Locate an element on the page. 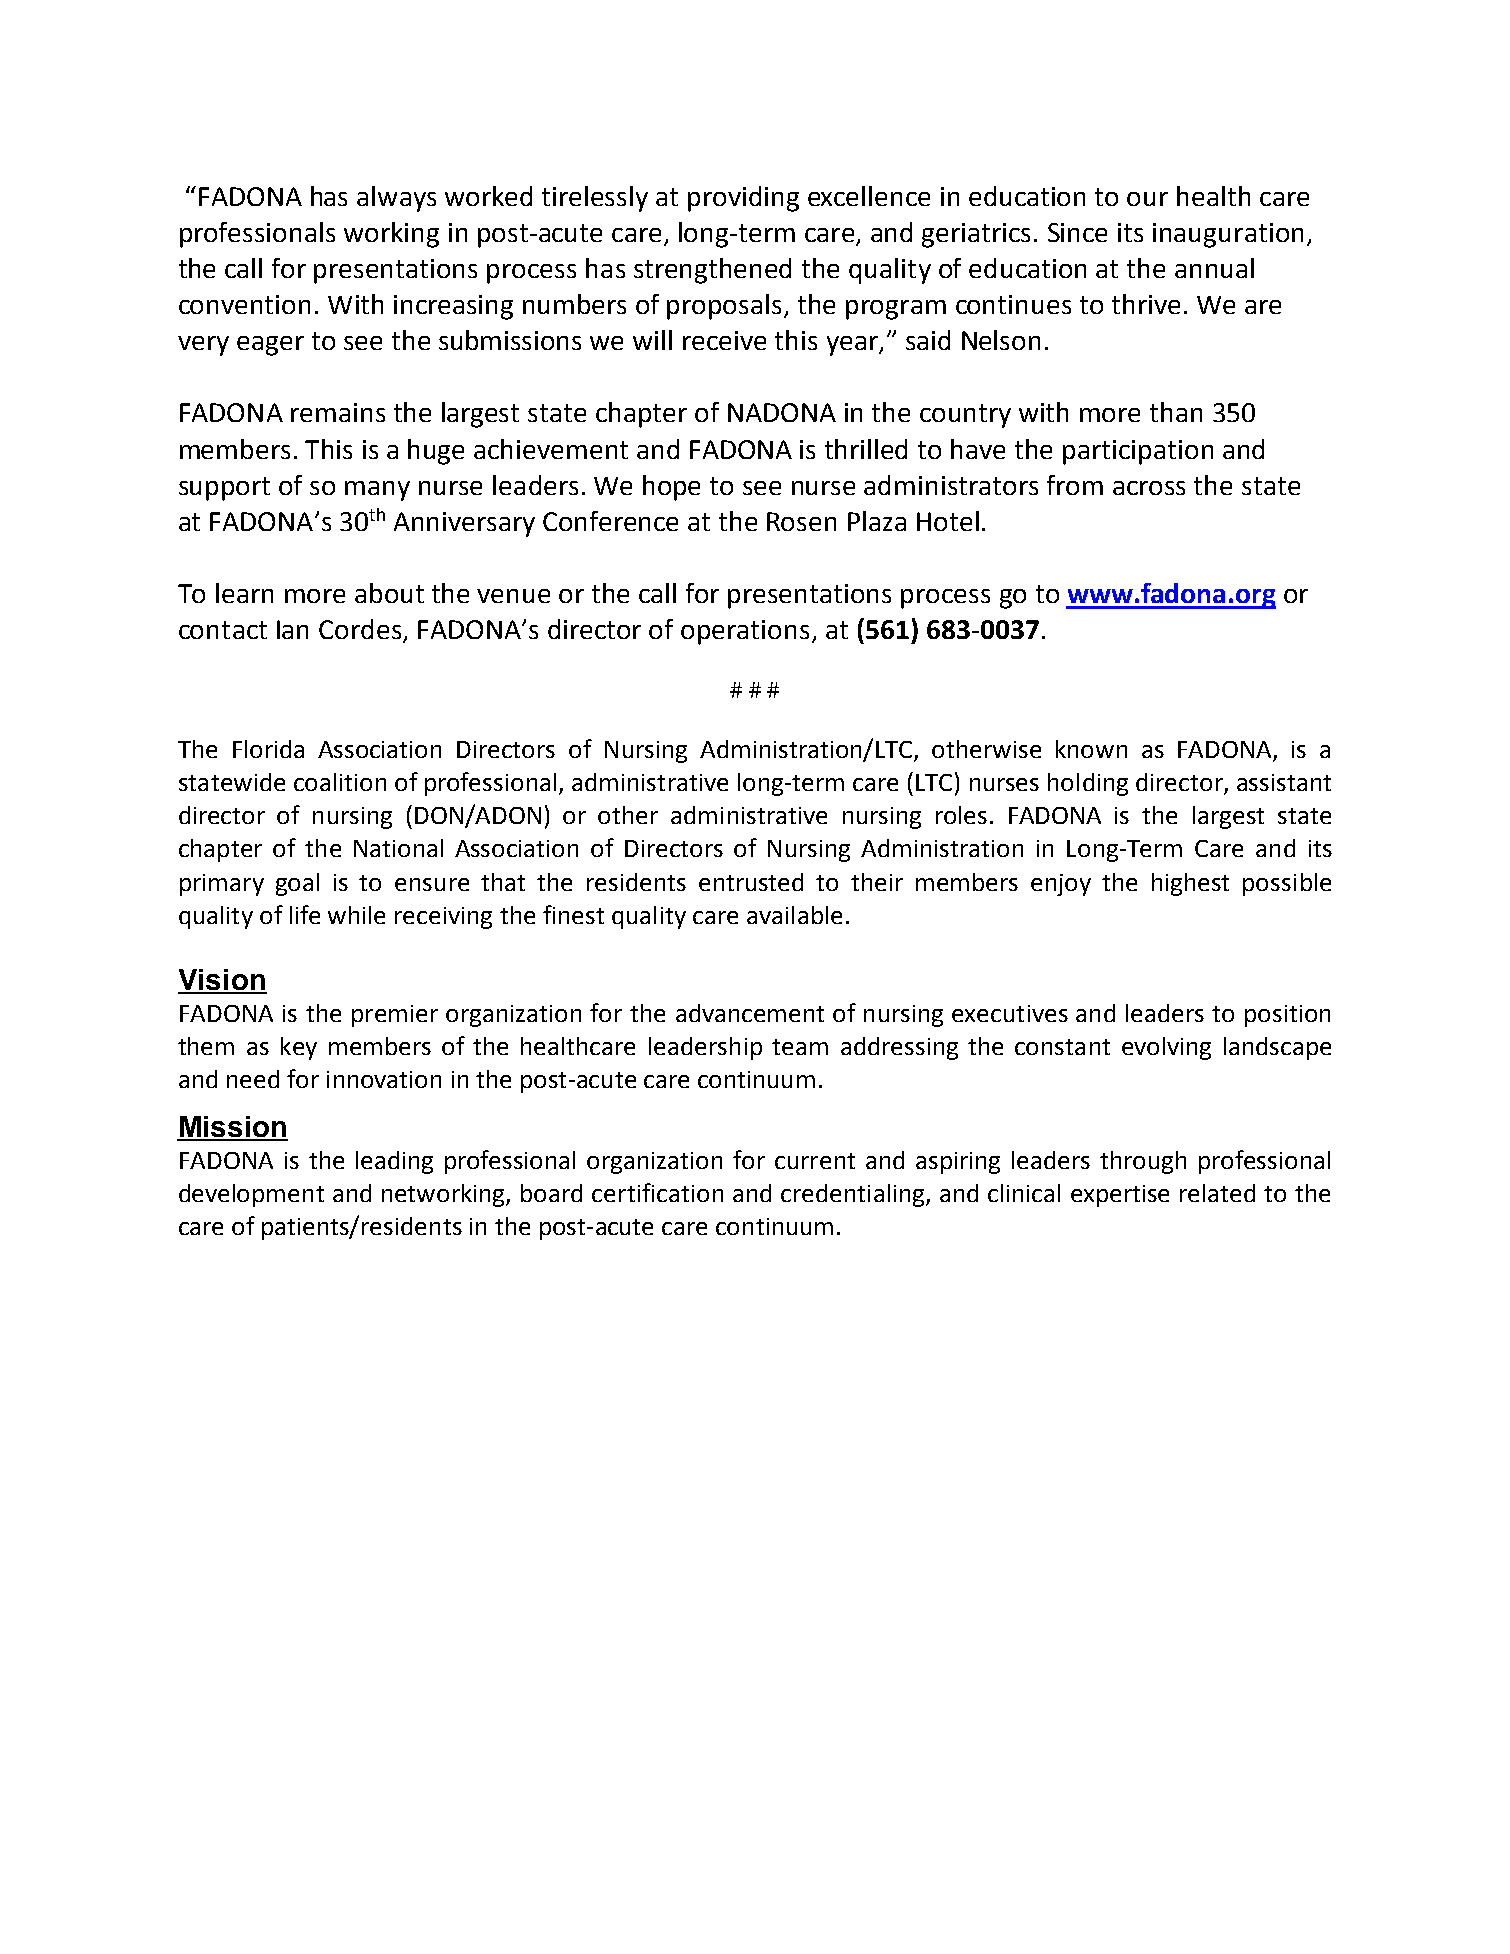 This image has width=1510, height=1954. operations is located at coordinates (745, 632).
